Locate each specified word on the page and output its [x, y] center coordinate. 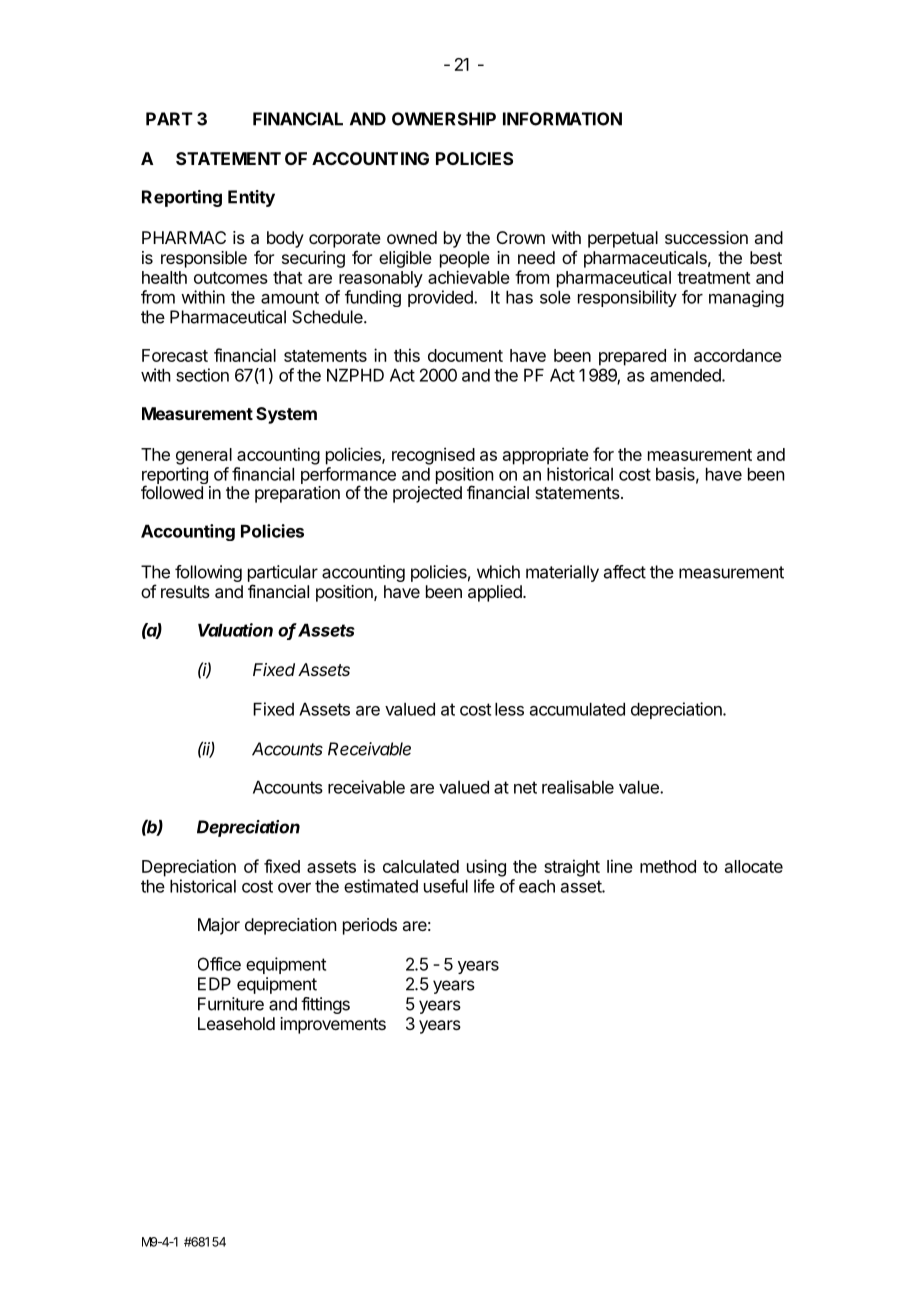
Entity [251, 198]
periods [370, 926]
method [668, 866]
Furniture [231, 1004]
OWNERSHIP [444, 119]
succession [706, 237]
